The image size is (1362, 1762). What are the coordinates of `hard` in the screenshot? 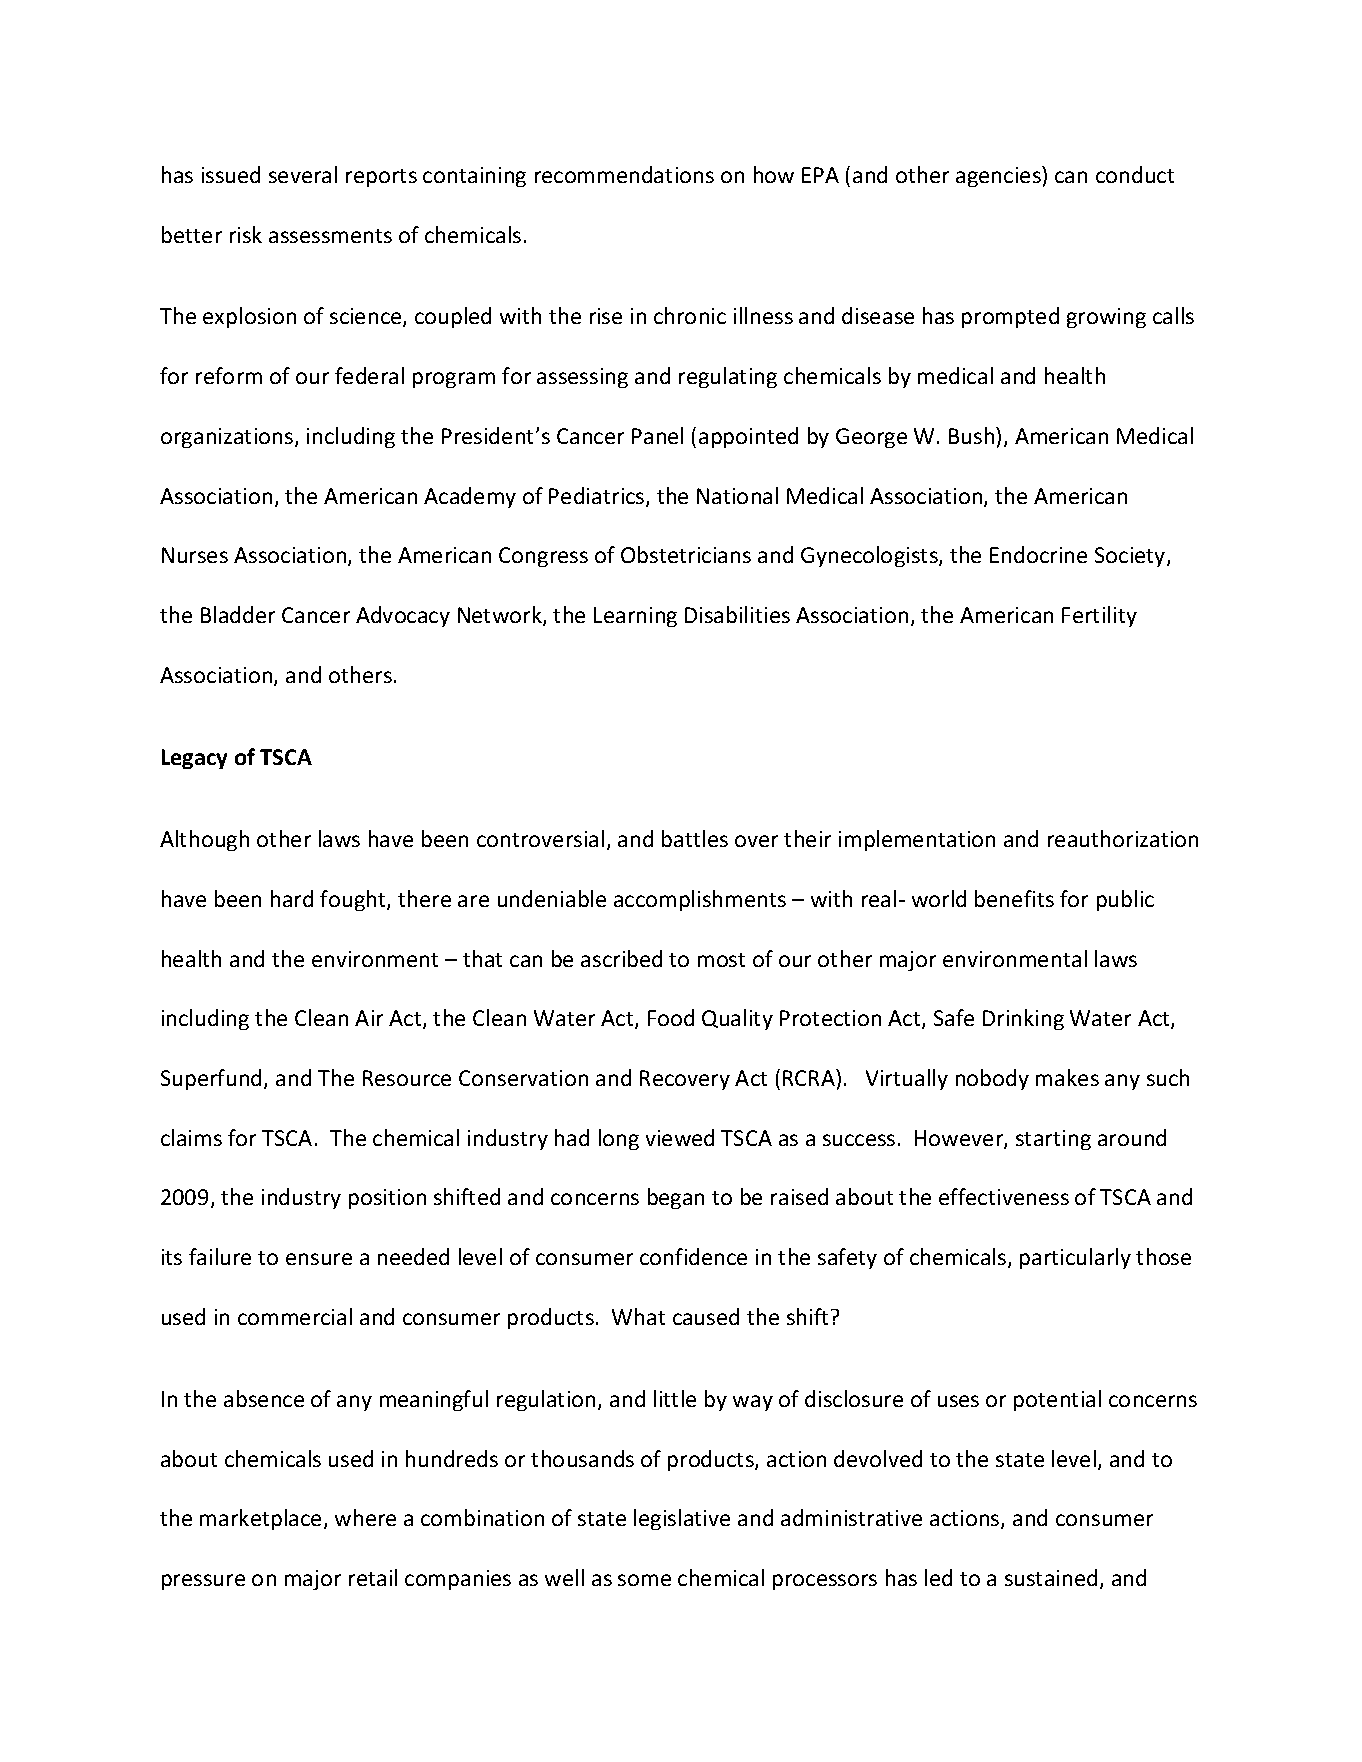 It's located at (292, 898).
